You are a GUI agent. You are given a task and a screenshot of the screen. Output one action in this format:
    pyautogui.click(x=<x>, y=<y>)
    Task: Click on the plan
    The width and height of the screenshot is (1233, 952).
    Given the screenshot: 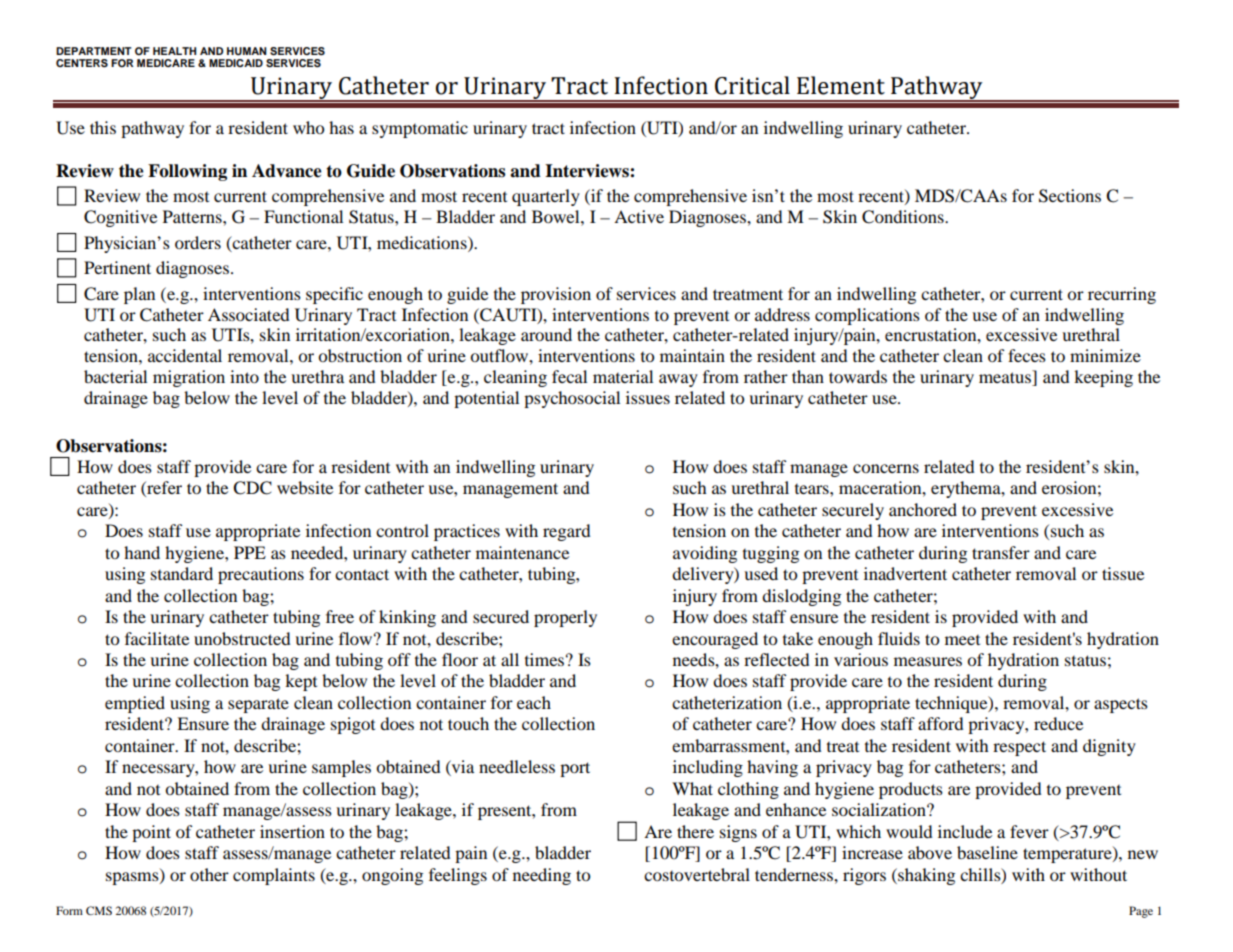 What is the action you would take?
    pyautogui.click(x=139, y=295)
